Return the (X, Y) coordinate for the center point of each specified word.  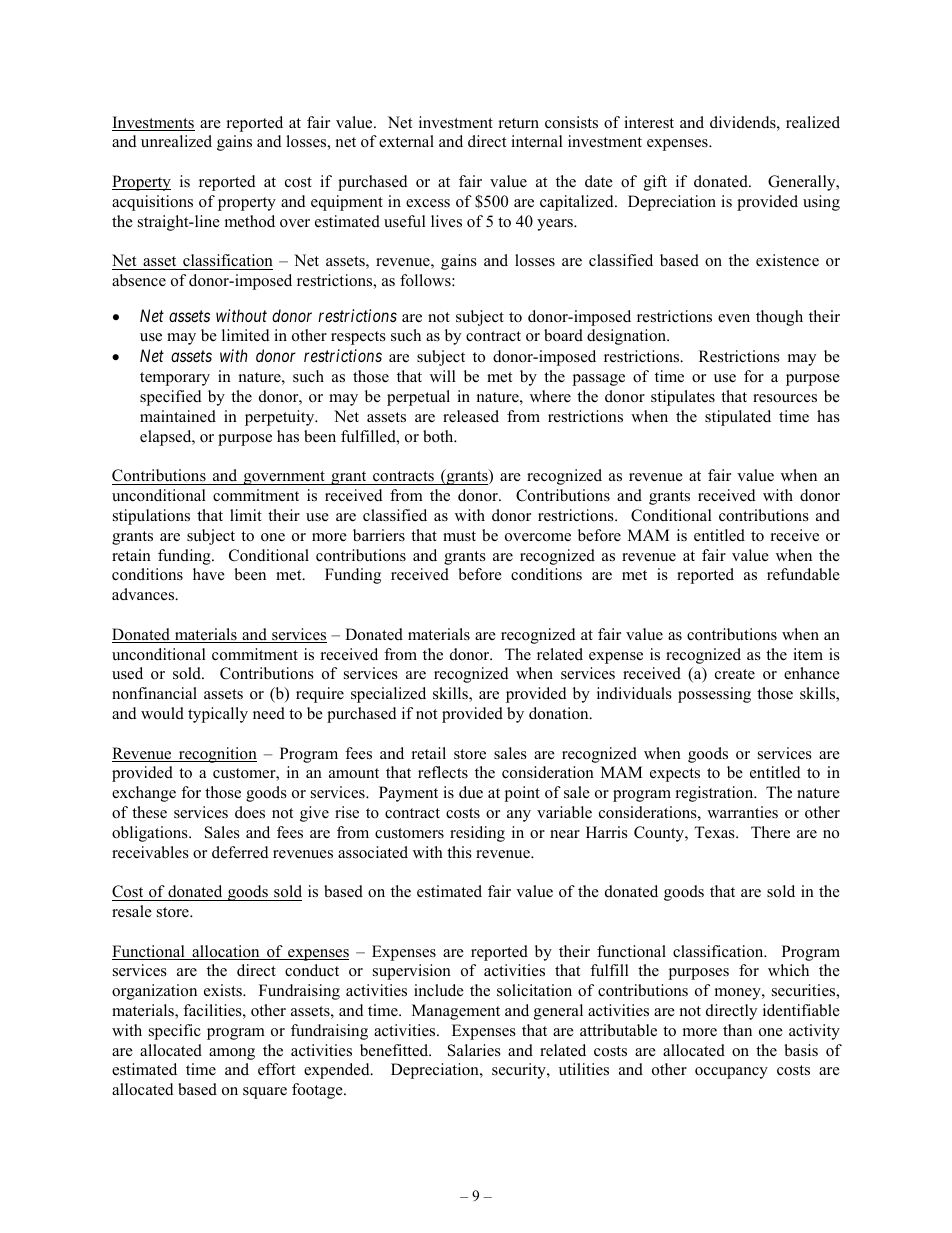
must (459, 536)
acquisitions (152, 203)
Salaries (474, 1050)
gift (655, 183)
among (232, 1054)
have (209, 574)
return (519, 123)
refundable (803, 574)
